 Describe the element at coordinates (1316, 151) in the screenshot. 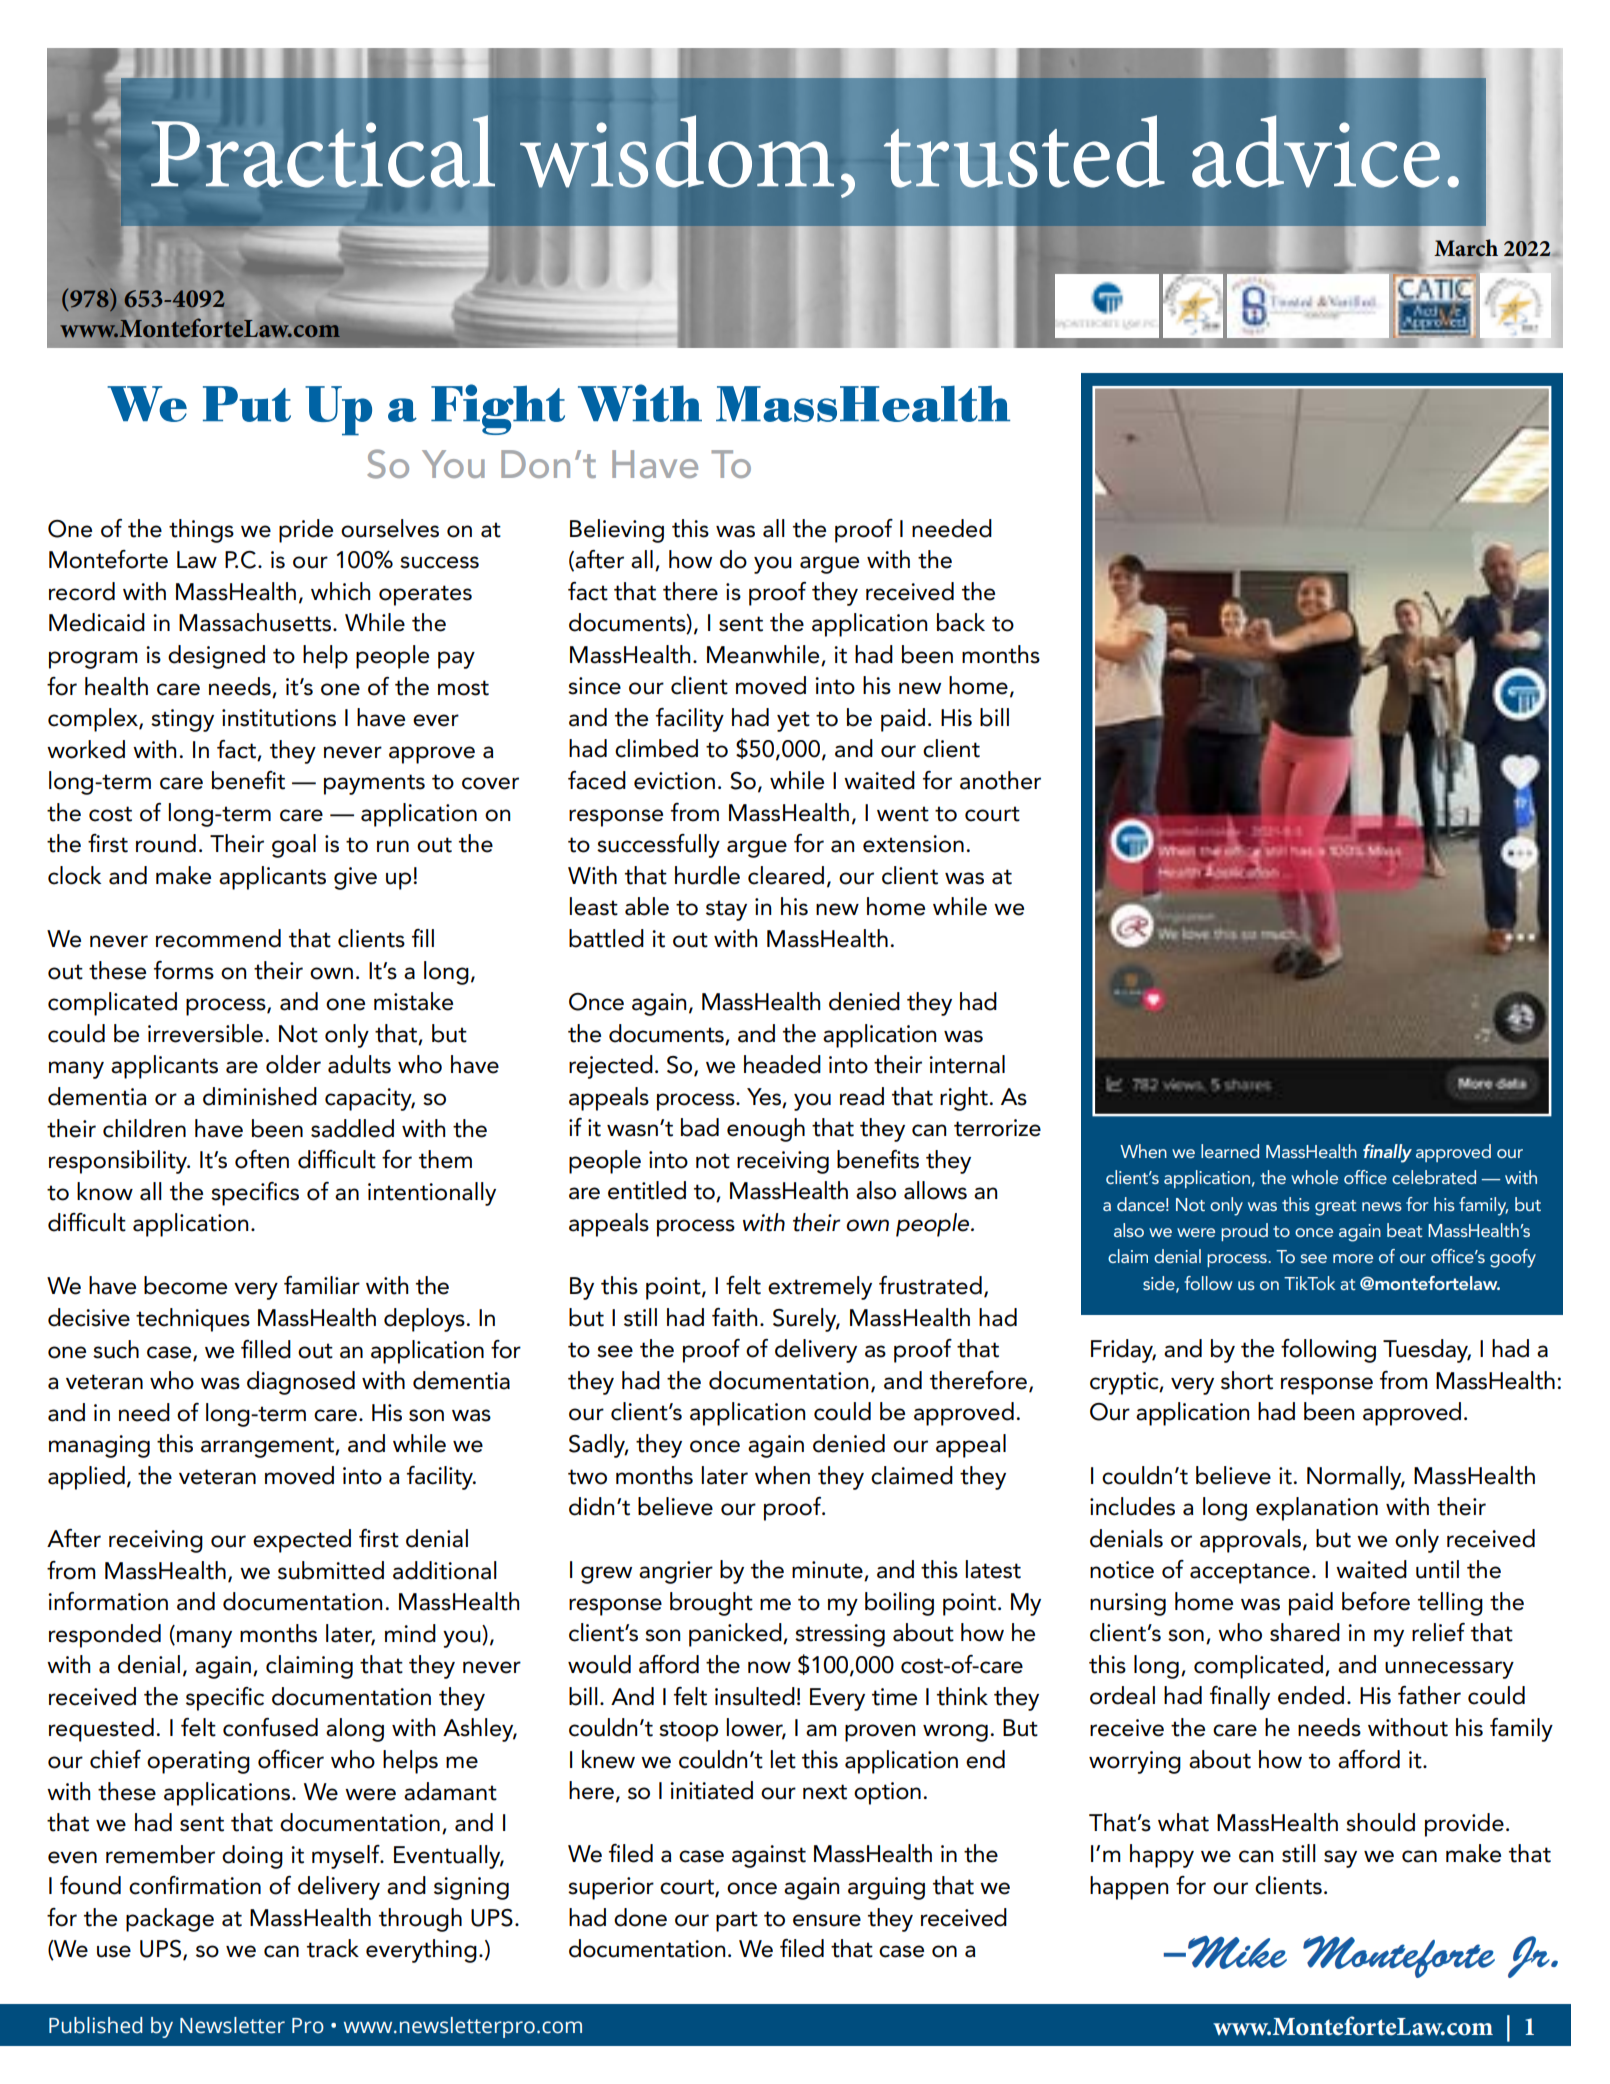

I see `advice` at that location.
